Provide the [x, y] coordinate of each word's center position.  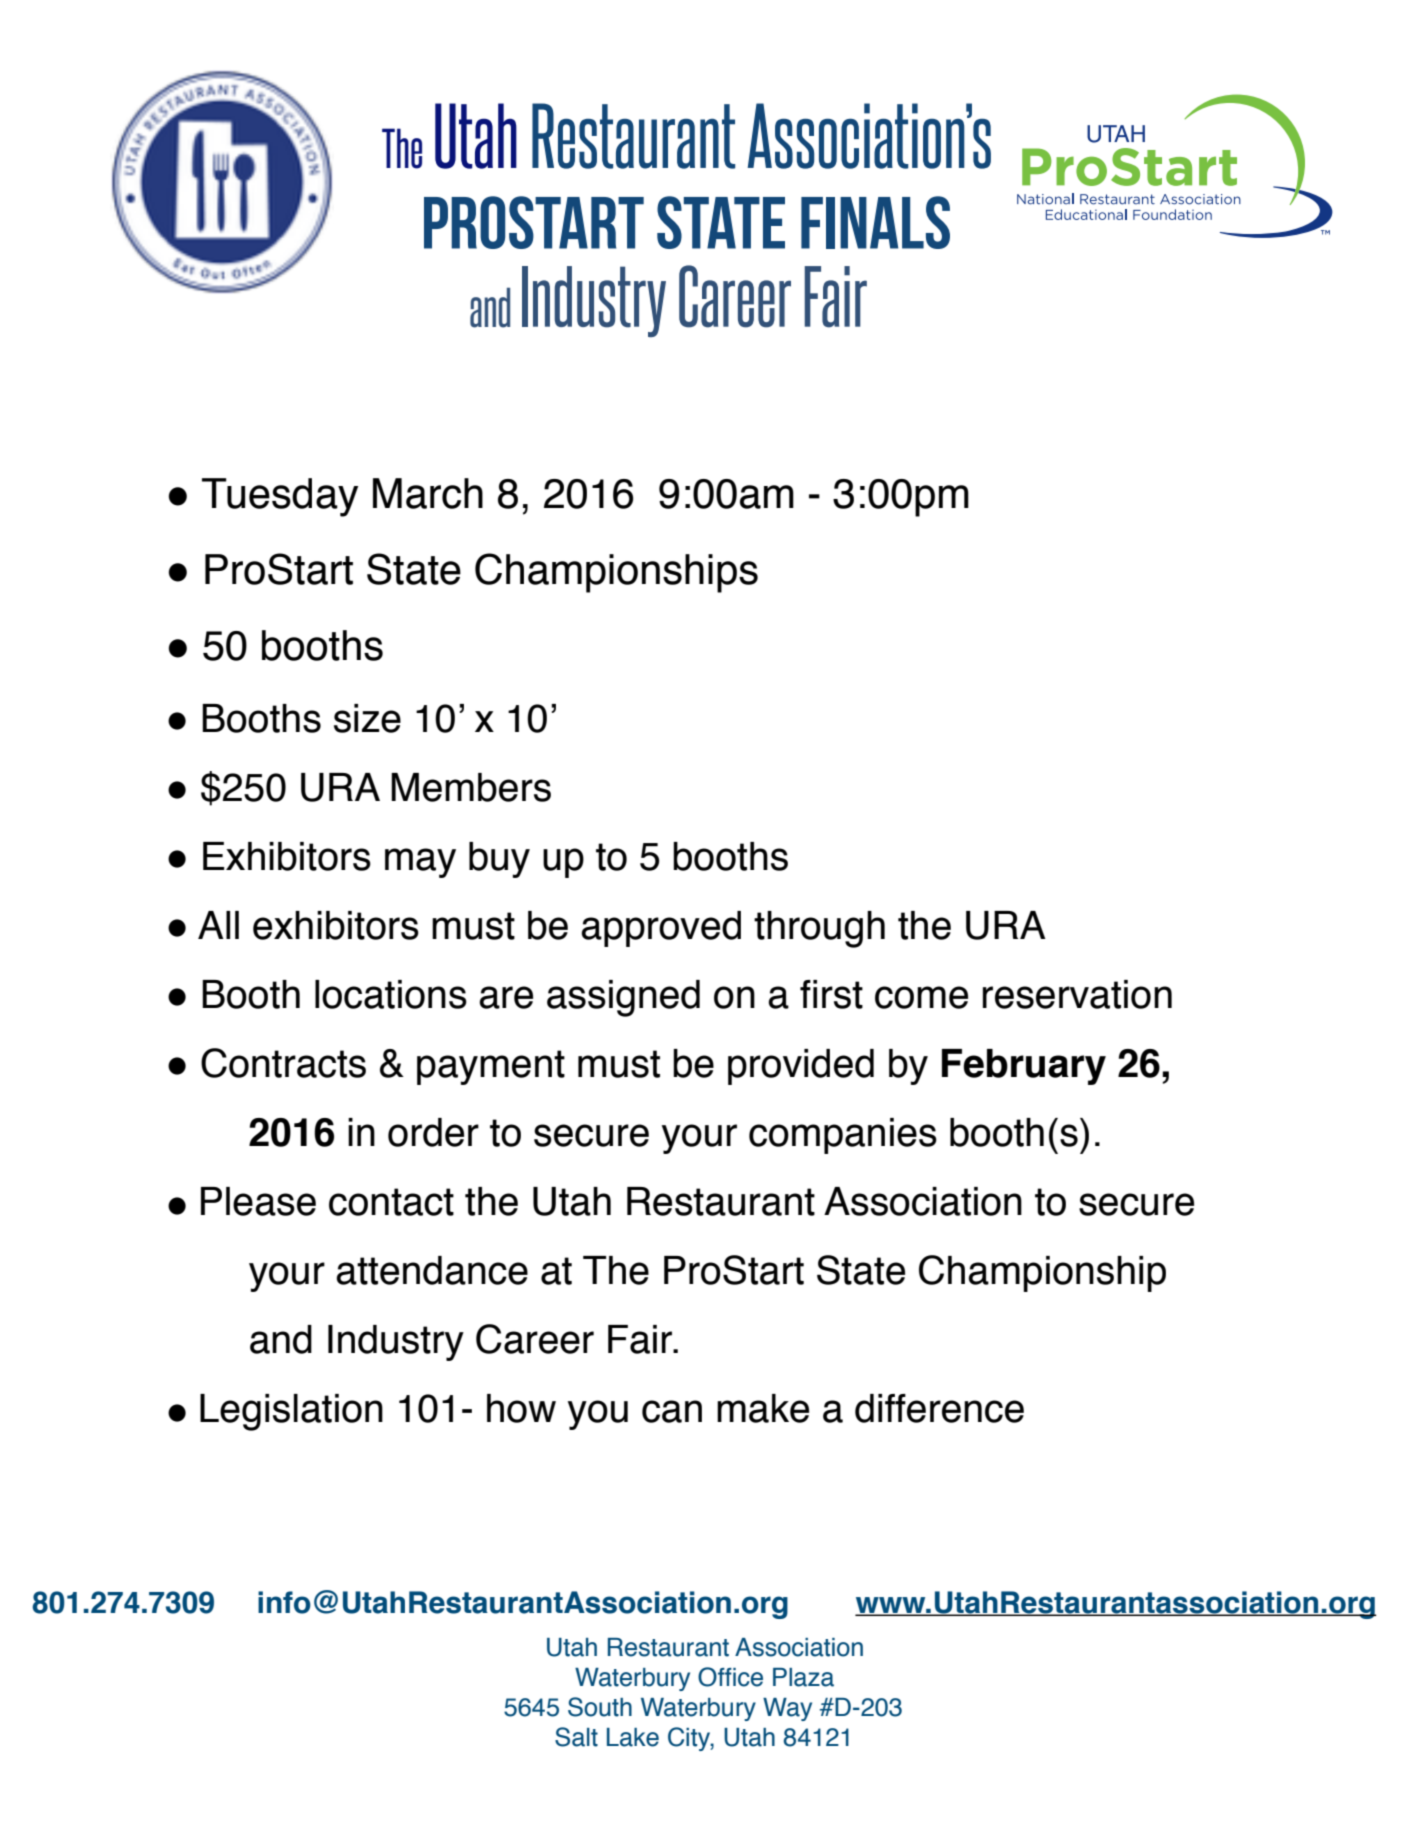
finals [875, 222]
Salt [576, 1737]
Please [258, 1201]
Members [471, 787]
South [600, 1707]
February [1024, 1067]
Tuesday [280, 497]
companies [843, 1136]
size [367, 718]
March [428, 493]
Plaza [803, 1677]
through [819, 929]
